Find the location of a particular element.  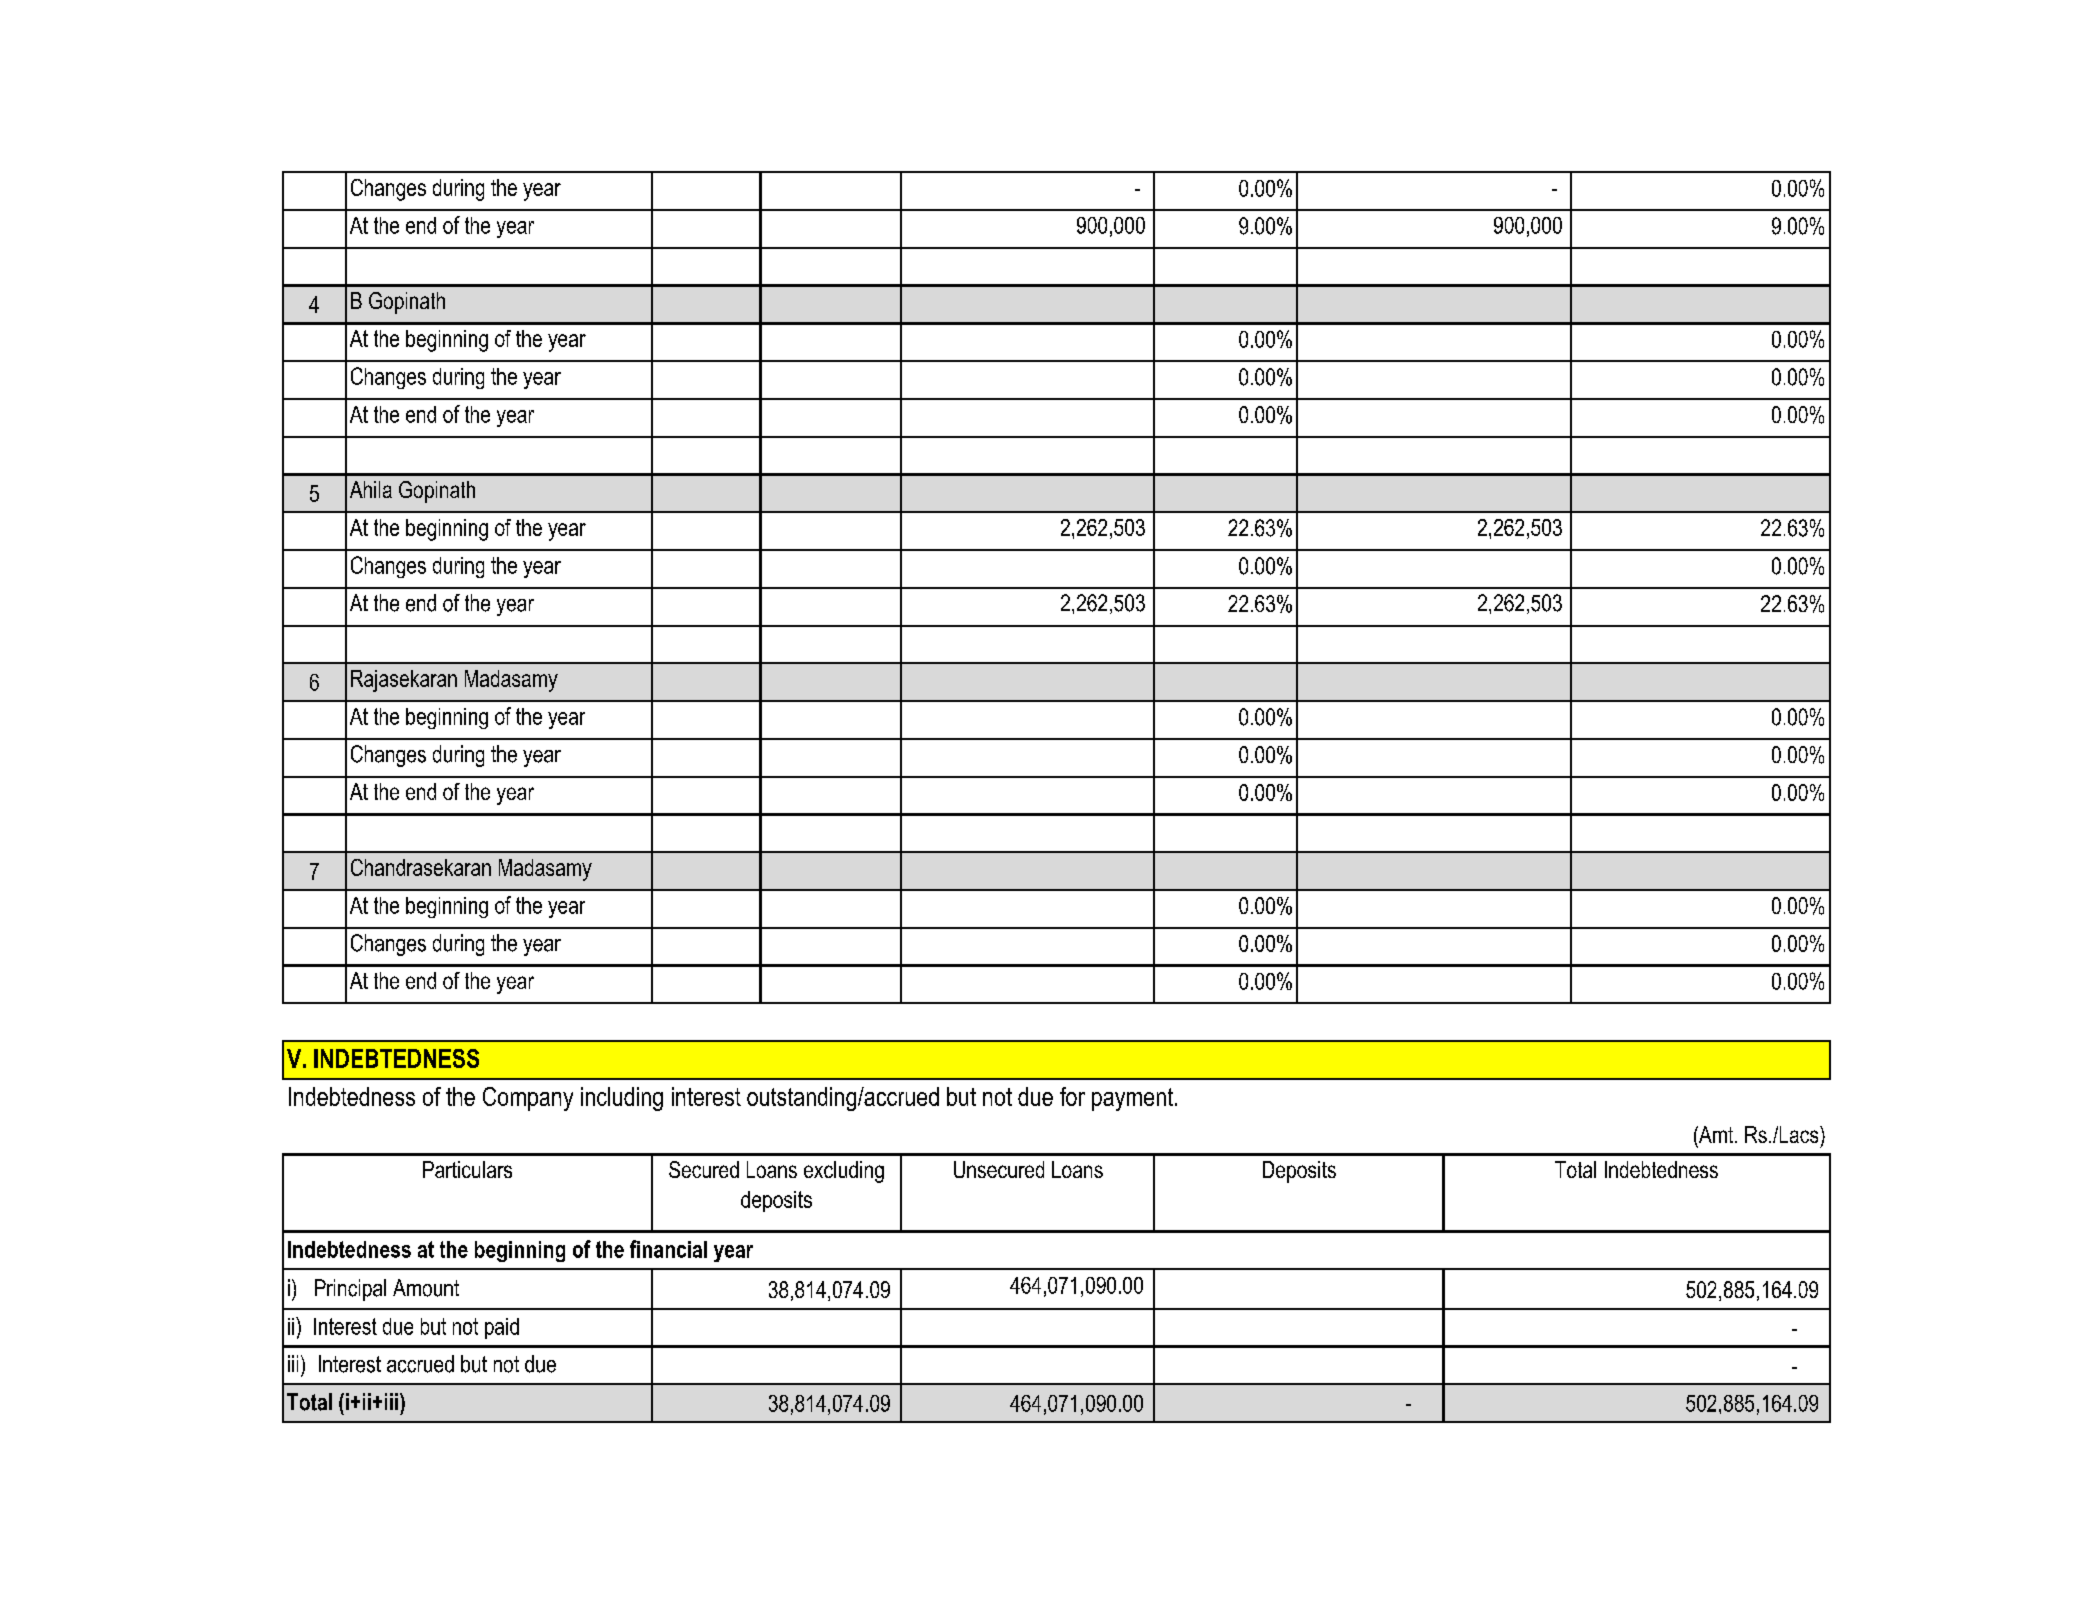

for is located at coordinates (1072, 1096).
